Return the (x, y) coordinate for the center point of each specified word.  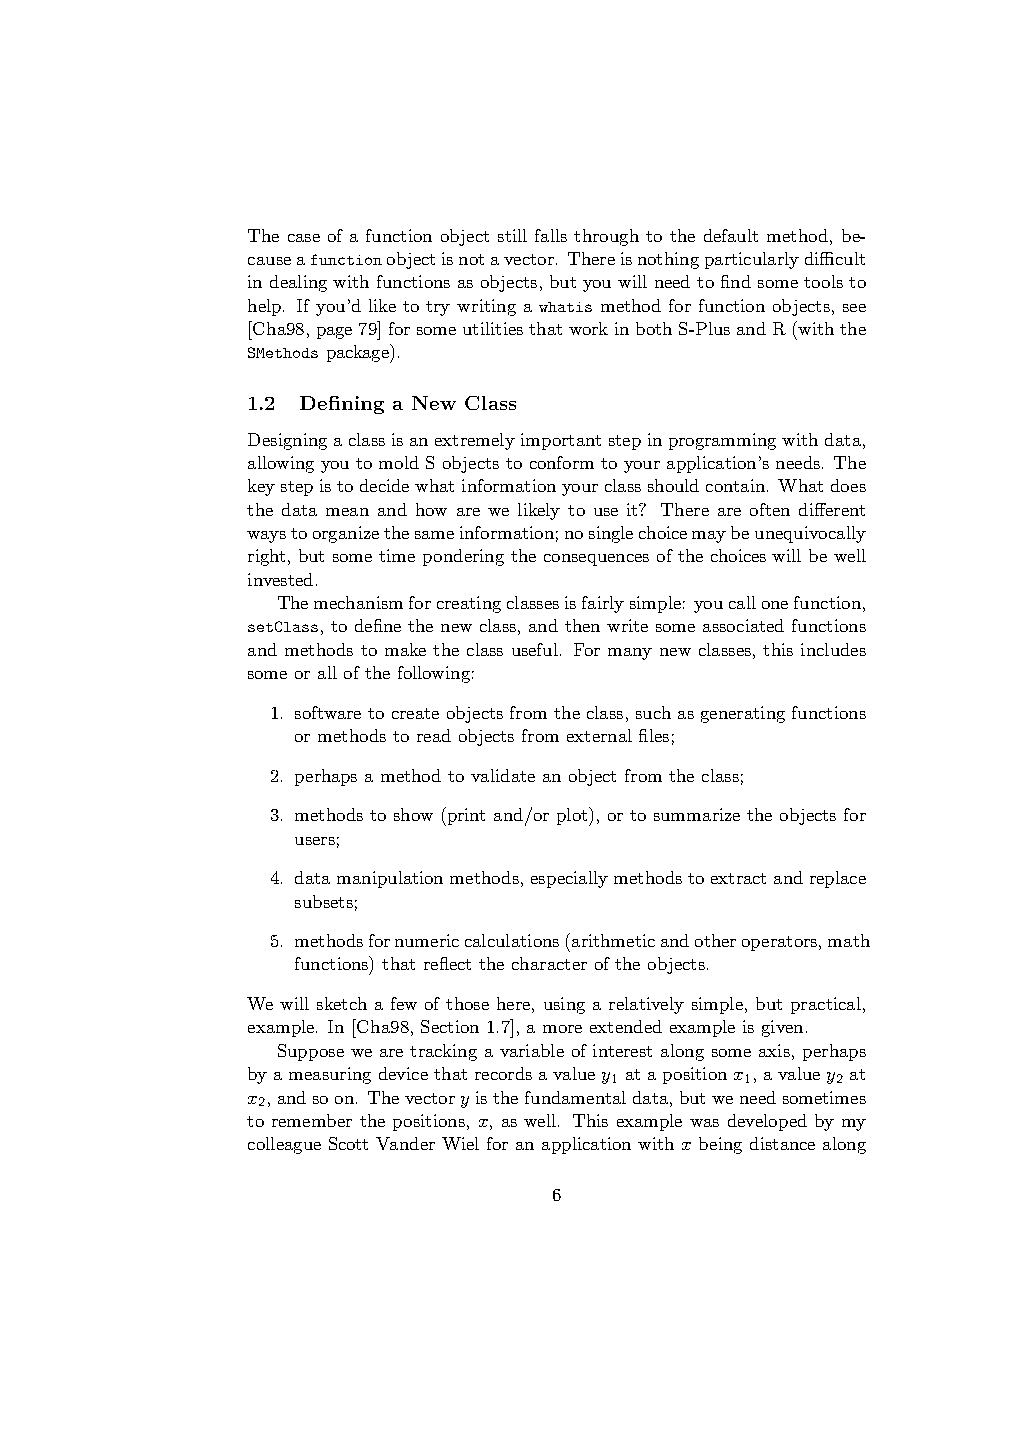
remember (312, 1120)
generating (743, 714)
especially (569, 879)
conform (562, 462)
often (770, 509)
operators (781, 943)
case (304, 238)
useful (535, 649)
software (328, 712)
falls (551, 235)
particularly (752, 260)
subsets (324, 901)
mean (347, 512)
